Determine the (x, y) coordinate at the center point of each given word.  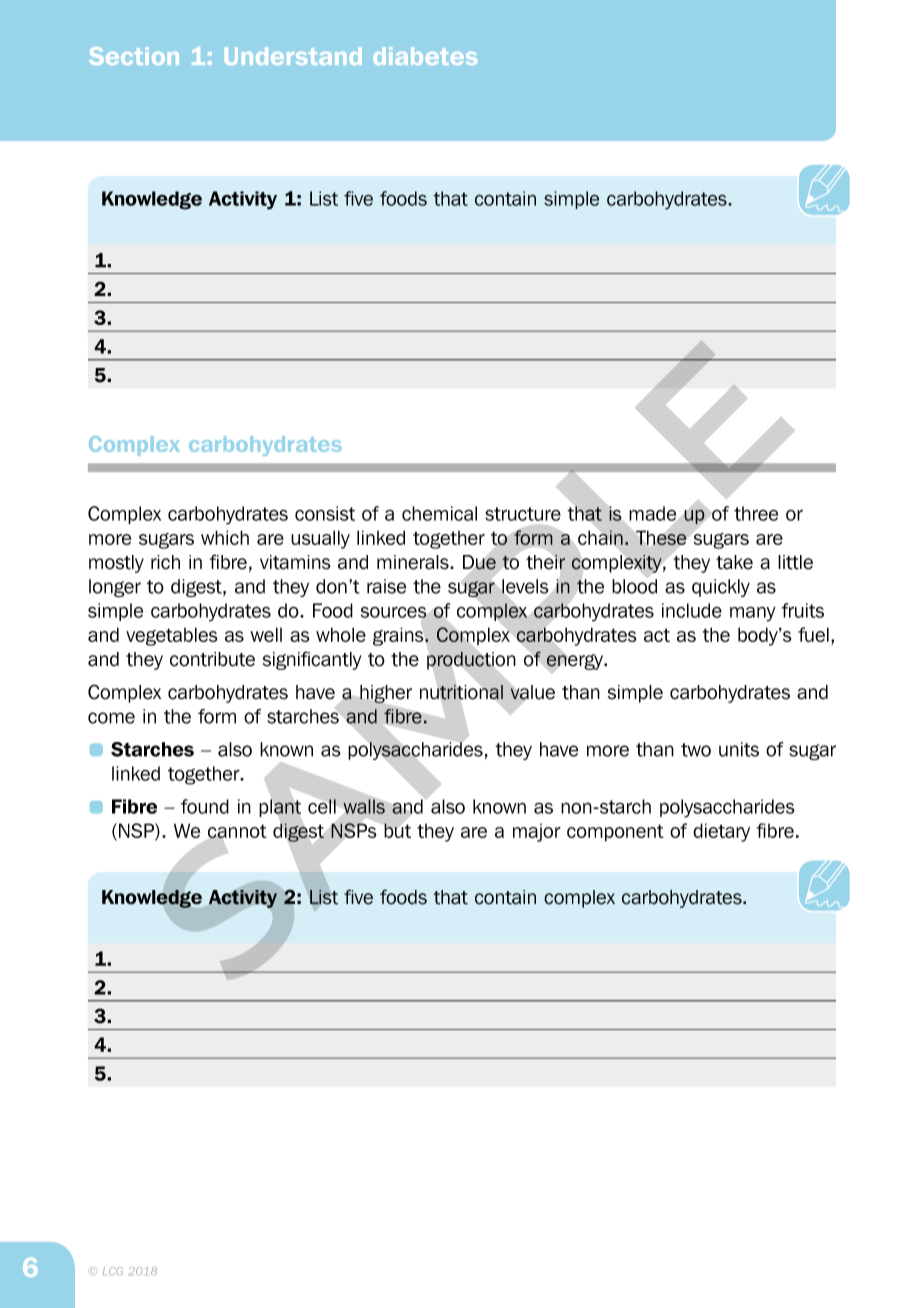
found (205, 806)
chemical (439, 513)
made (652, 513)
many (753, 614)
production (471, 661)
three (756, 513)
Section (134, 56)
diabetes (425, 56)
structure (523, 514)
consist (325, 513)
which (225, 537)
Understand (293, 56)
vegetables (172, 636)
